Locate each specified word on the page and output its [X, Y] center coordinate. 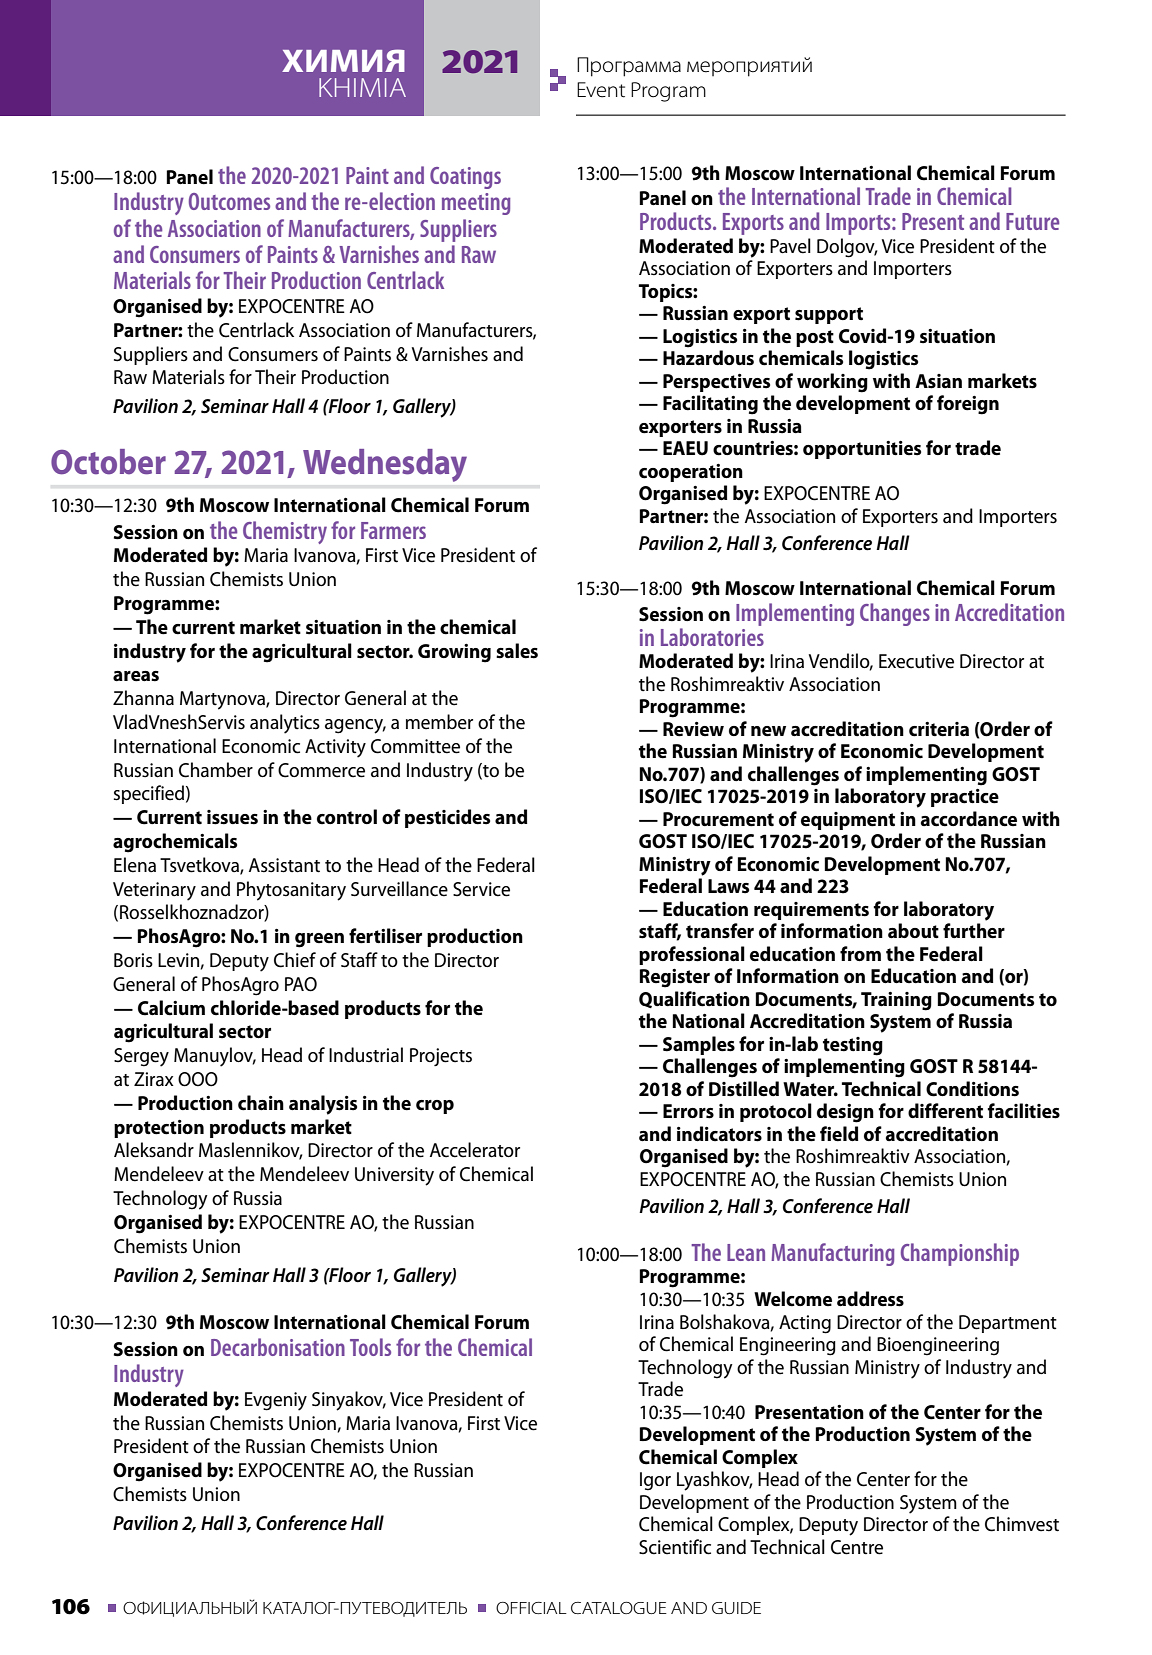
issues [232, 817]
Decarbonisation [278, 1347]
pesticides [447, 818]
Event [601, 90]
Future [1032, 221]
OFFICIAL [531, 1608]
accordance [969, 819]
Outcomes [229, 201]
